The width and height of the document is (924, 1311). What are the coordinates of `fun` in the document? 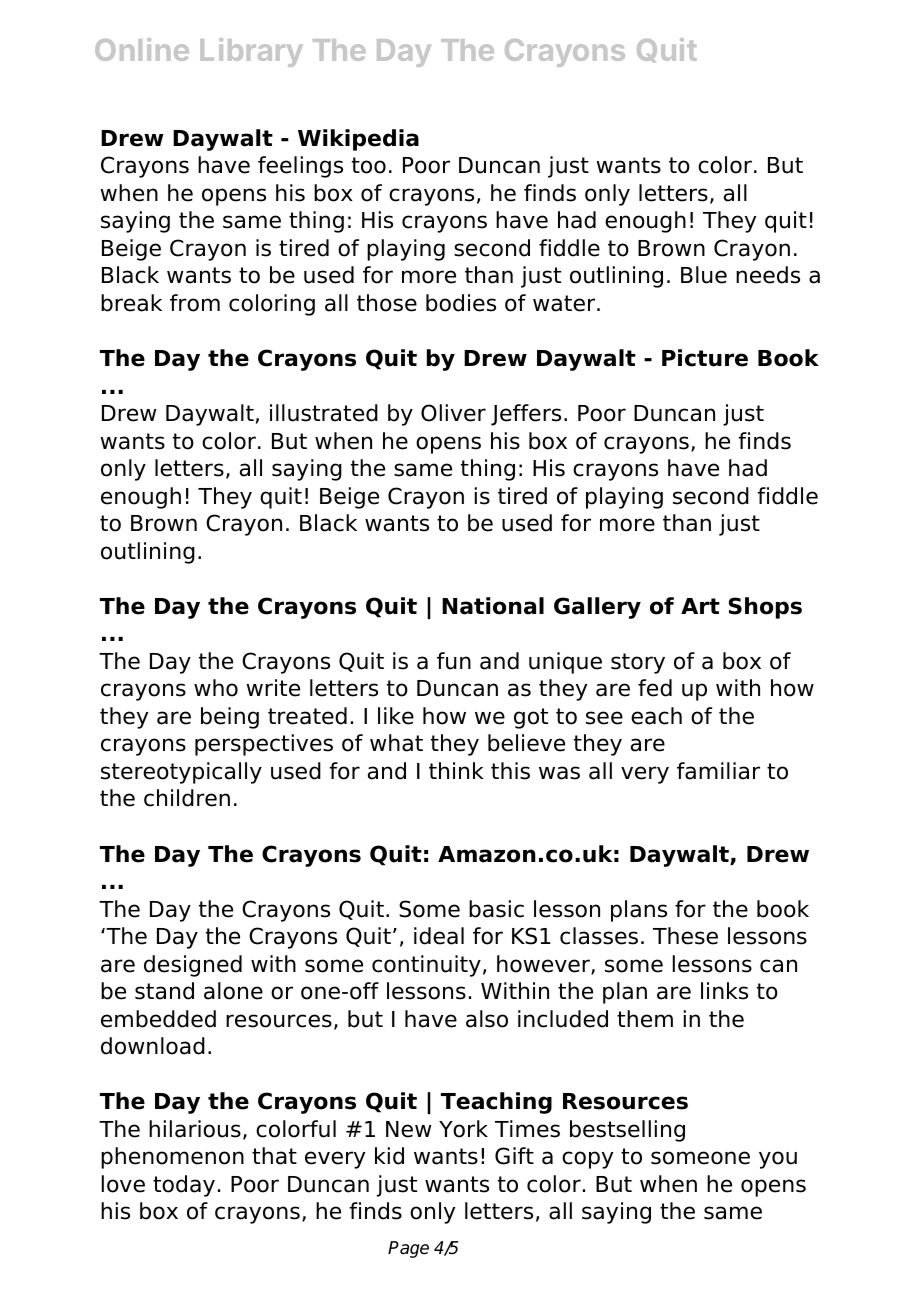 It's located at (454, 661).
